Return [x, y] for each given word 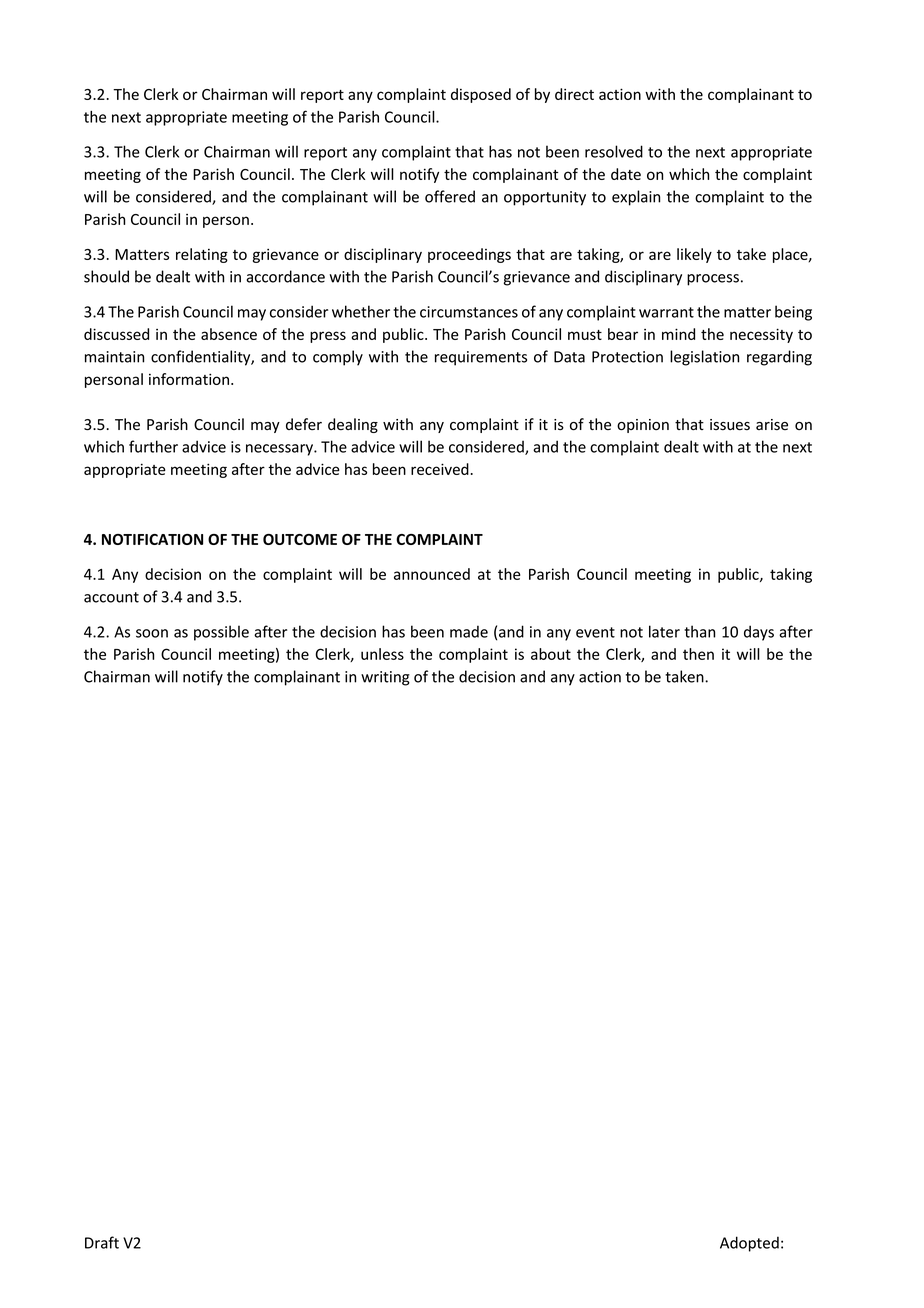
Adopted [749, 1244]
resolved [614, 151]
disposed [481, 95]
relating [202, 255]
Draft [102, 1242]
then [698, 654]
